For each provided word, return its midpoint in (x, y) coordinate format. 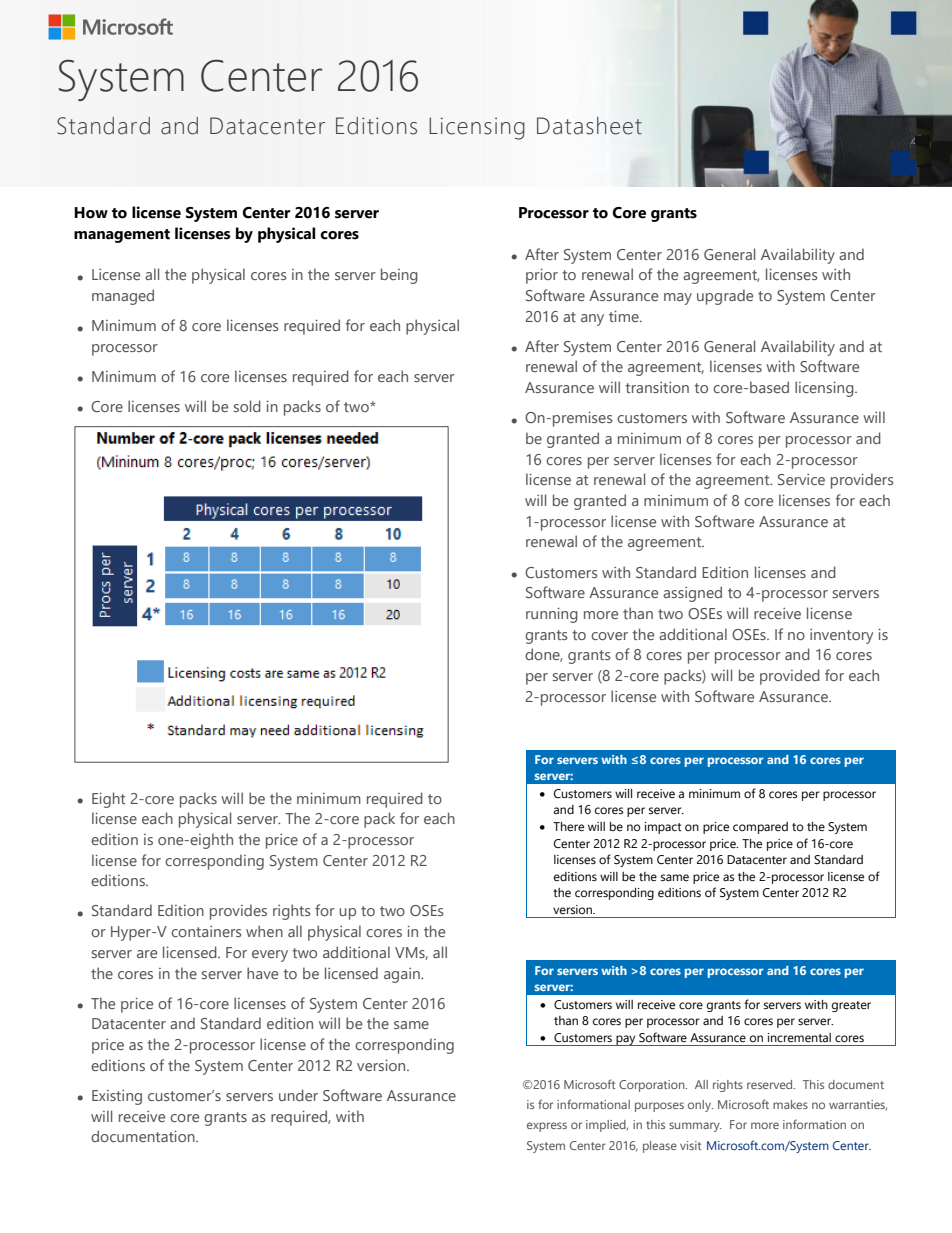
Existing (117, 1097)
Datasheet (589, 126)
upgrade (725, 297)
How (91, 213)
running (552, 615)
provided (790, 677)
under (298, 1095)
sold (247, 406)
